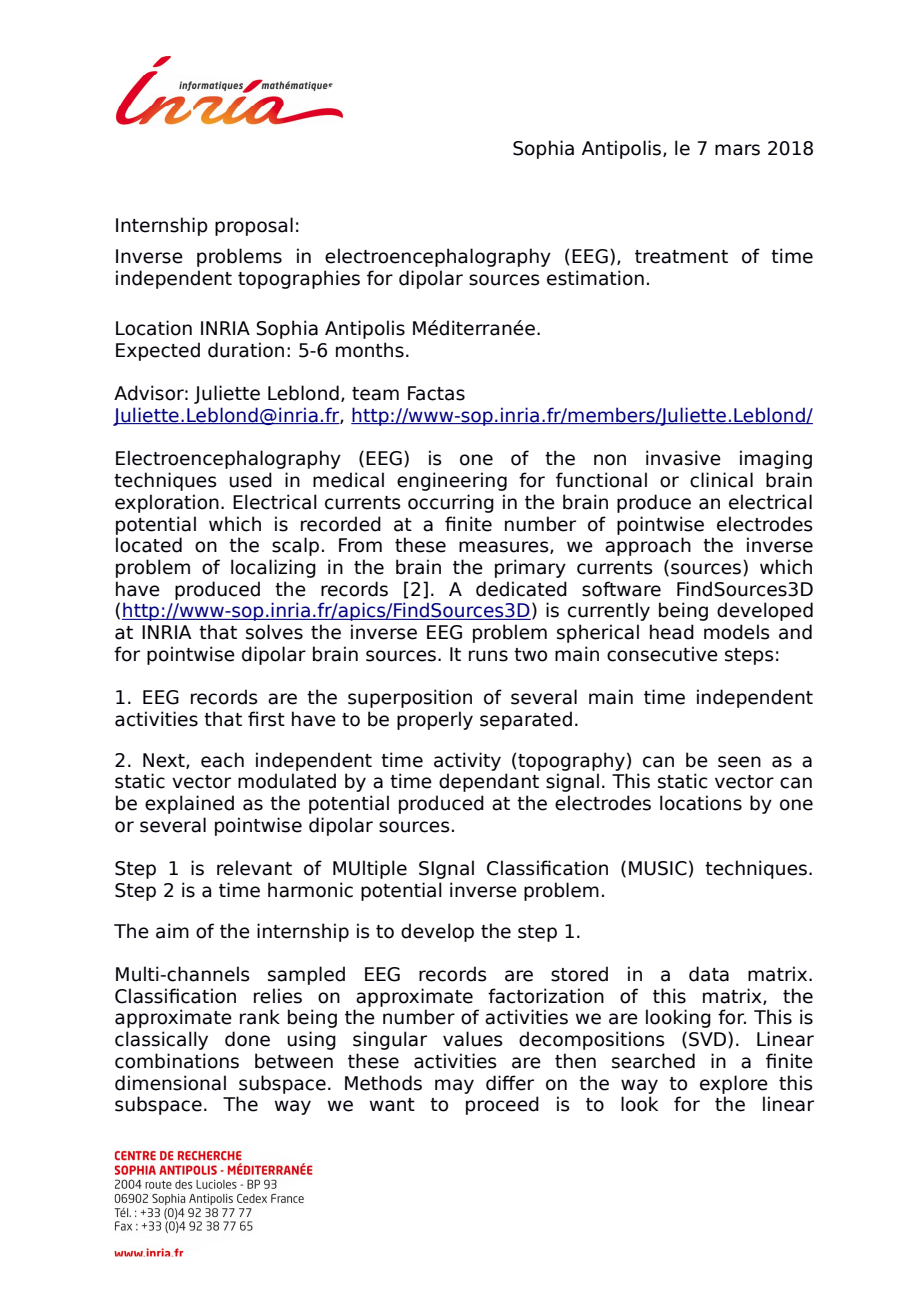 The image size is (924, 1308). Describe the element at coordinates (177, 1061) in the document. I see `combinations` at that location.
